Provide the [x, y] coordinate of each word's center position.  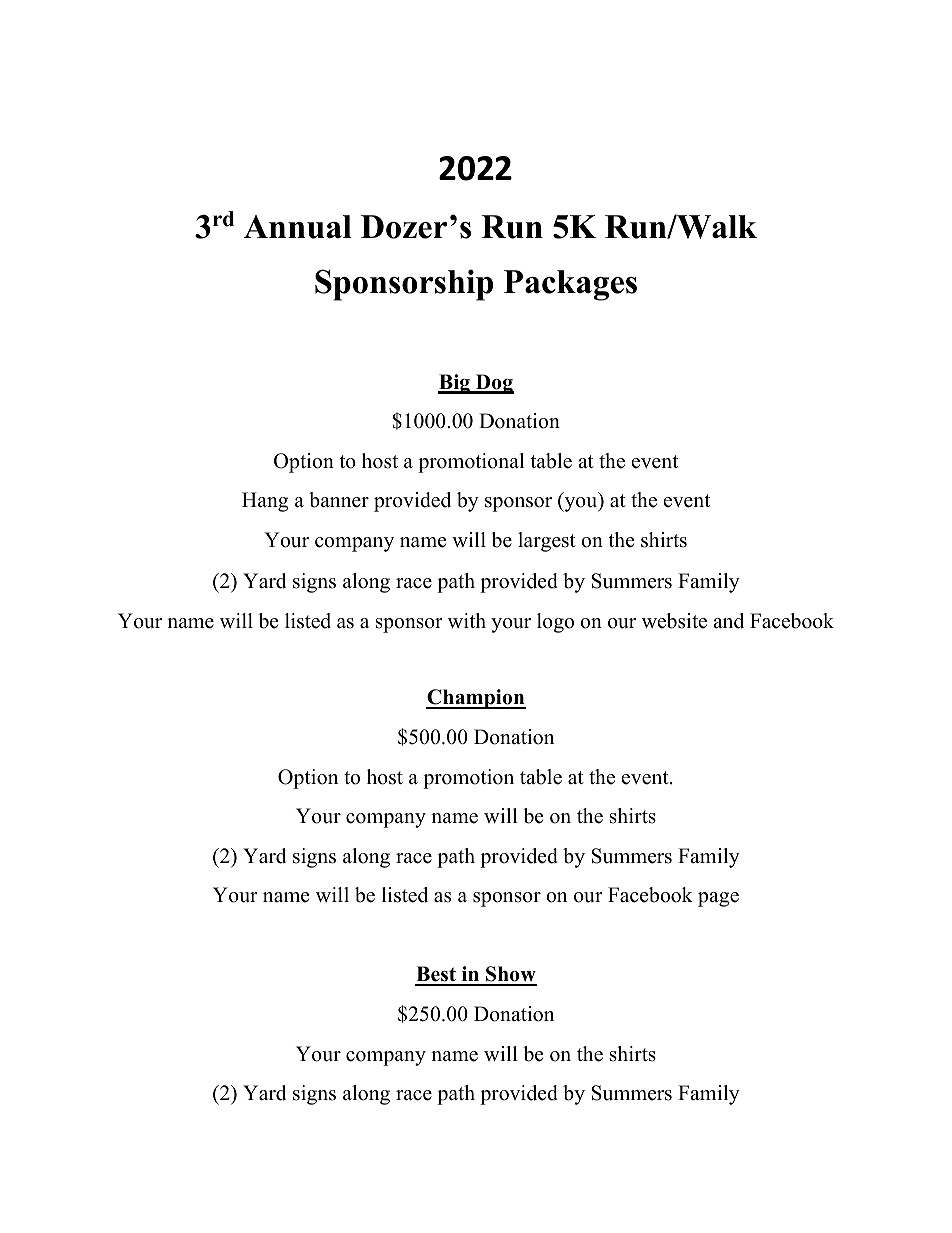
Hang [265, 502]
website [674, 621]
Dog [494, 384]
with [467, 620]
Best [436, 975]
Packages [570, 285]
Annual [298, 227]
